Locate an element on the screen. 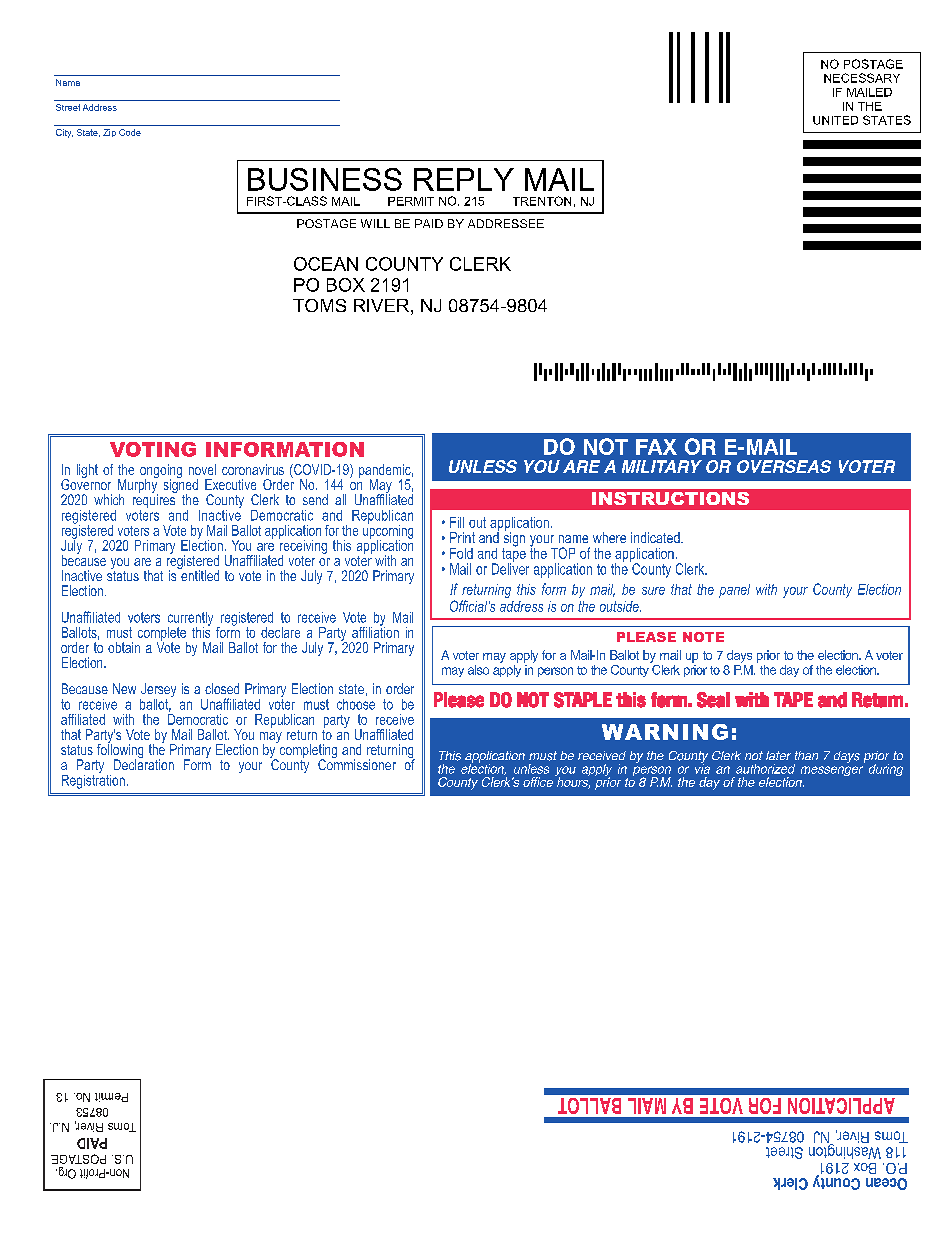 Image resolution: width=952 pixels, height=1233 pixels. TRENTON is located at coordinates (542, 201).
